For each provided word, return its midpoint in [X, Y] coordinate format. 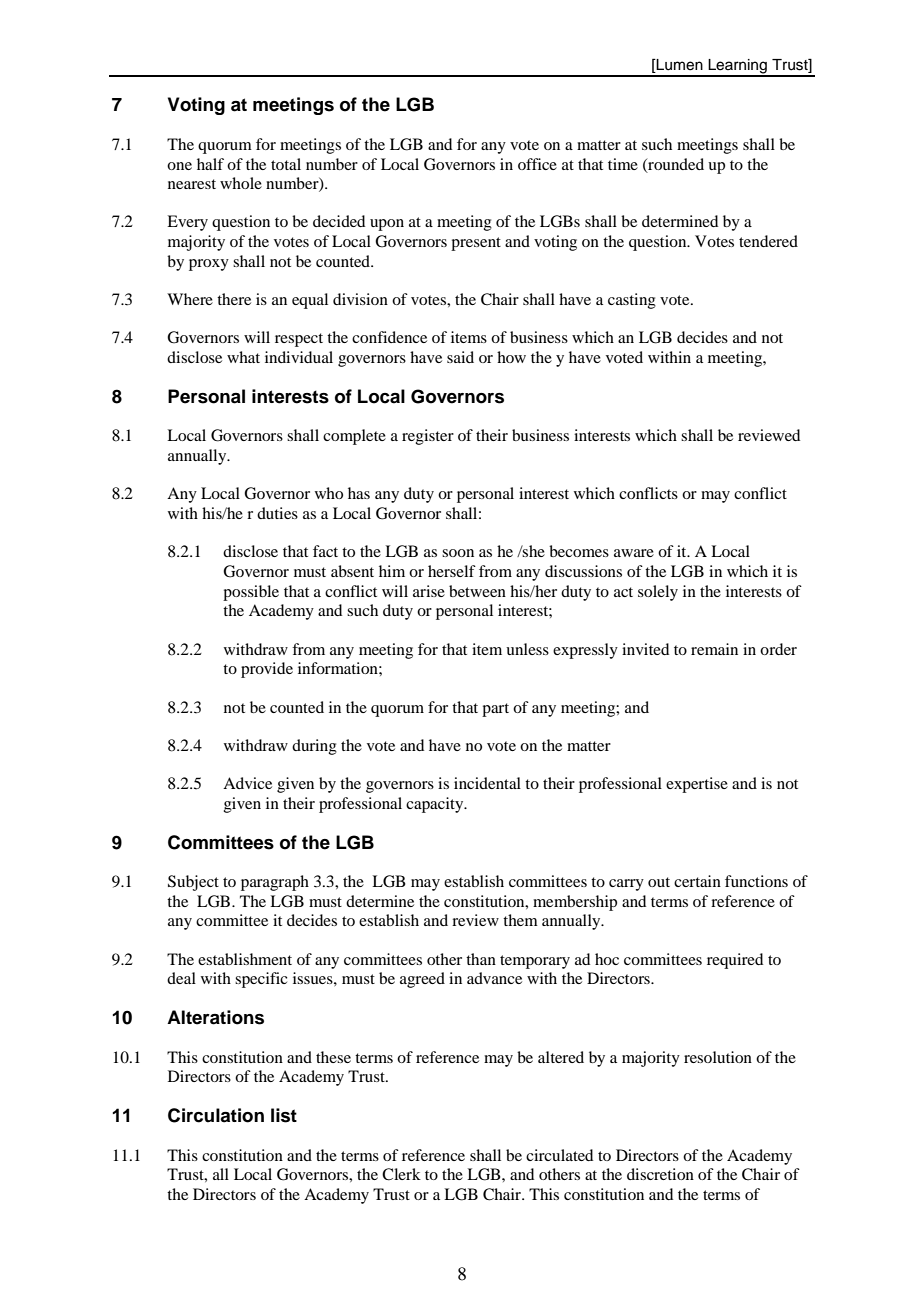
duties [277, 513]
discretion [660, 1174]
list [284, 1115]
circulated [559, 1155]
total [286, 164]
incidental [487, 783]
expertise [697, 785]
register [428, 437]
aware [634, 553]
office [537, 164]
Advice [247, 783]
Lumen [679, 66]
